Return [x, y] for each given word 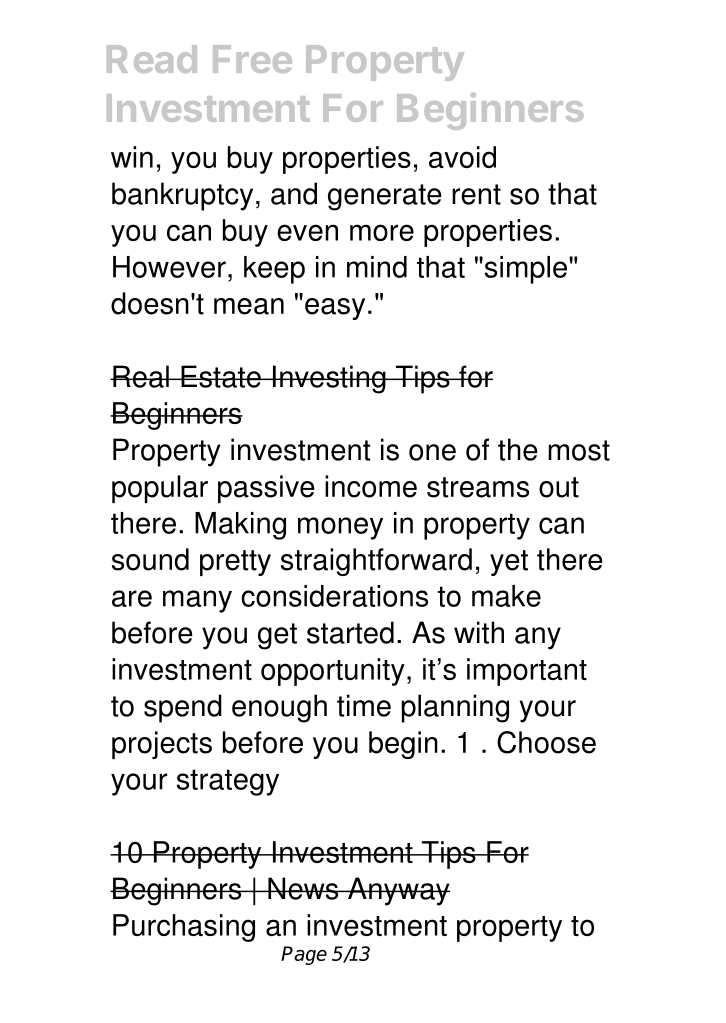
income [371, 486]
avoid [462, 157]
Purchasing [184, 928]
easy [335, 309]
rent [476, 194]
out [559, 487]
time [364, 705]
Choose [546, 742]
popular [160, 489]
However [169, 267]
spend [183, 708]
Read [152, 59]
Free [252, 59]
